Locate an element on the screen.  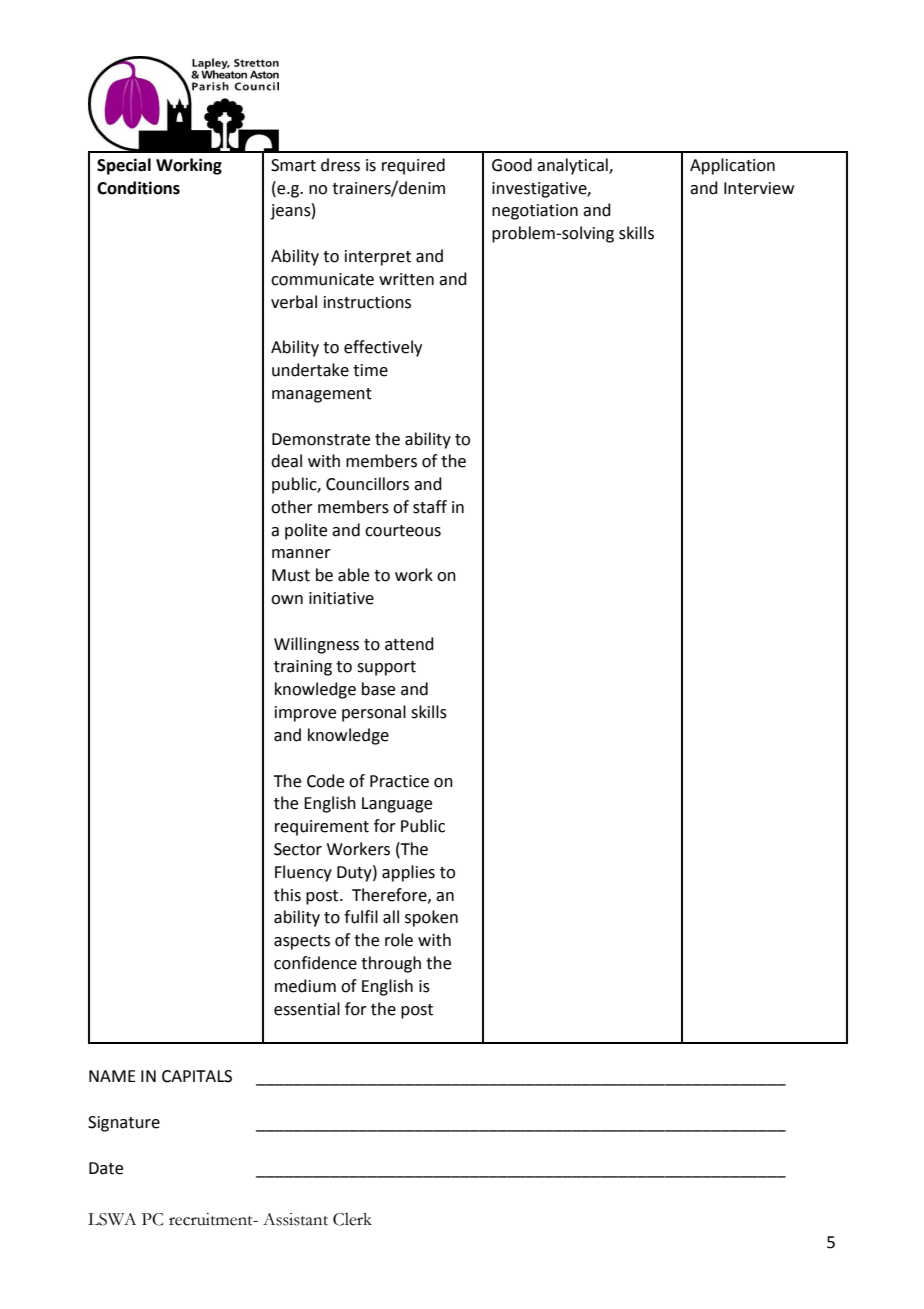
courteous is located at coordinates (403, 531).
